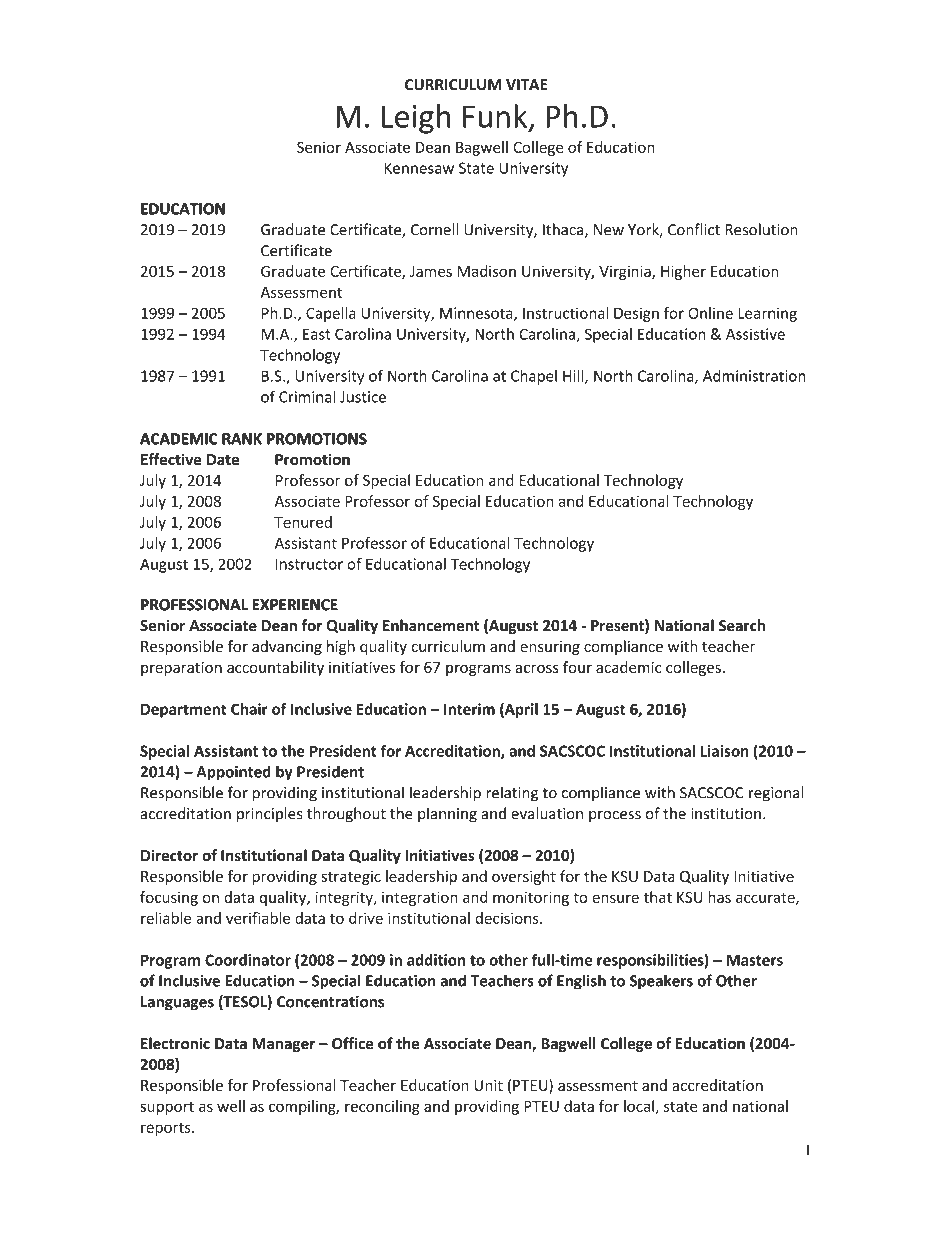  I want to click on support, so click(167, 1108).
